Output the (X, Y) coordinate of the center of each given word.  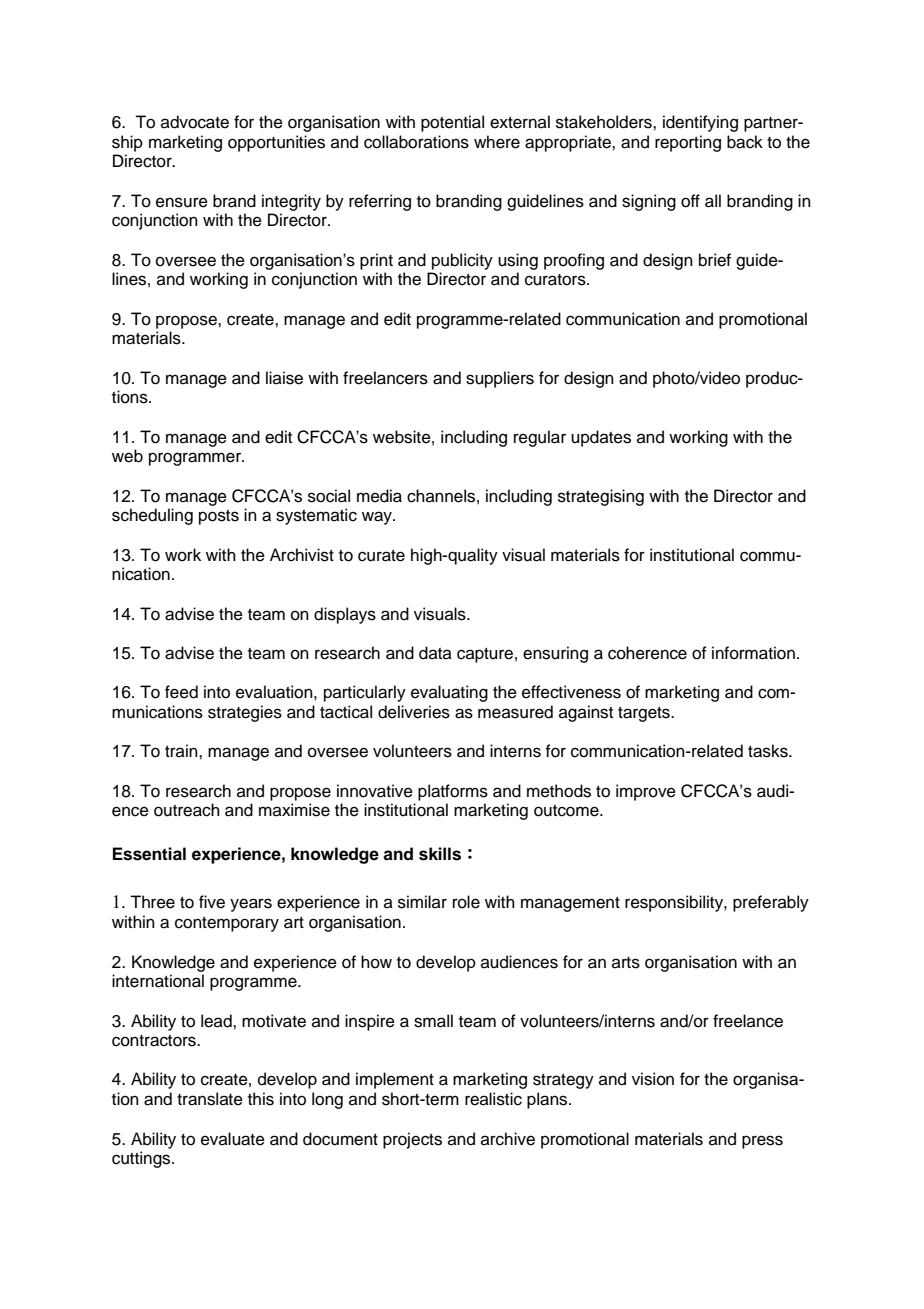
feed (181, 692)
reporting (688, 143)
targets (645, 714)
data (435, 653)
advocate (195, 122)
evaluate (233, 1139)
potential (452, 123)
